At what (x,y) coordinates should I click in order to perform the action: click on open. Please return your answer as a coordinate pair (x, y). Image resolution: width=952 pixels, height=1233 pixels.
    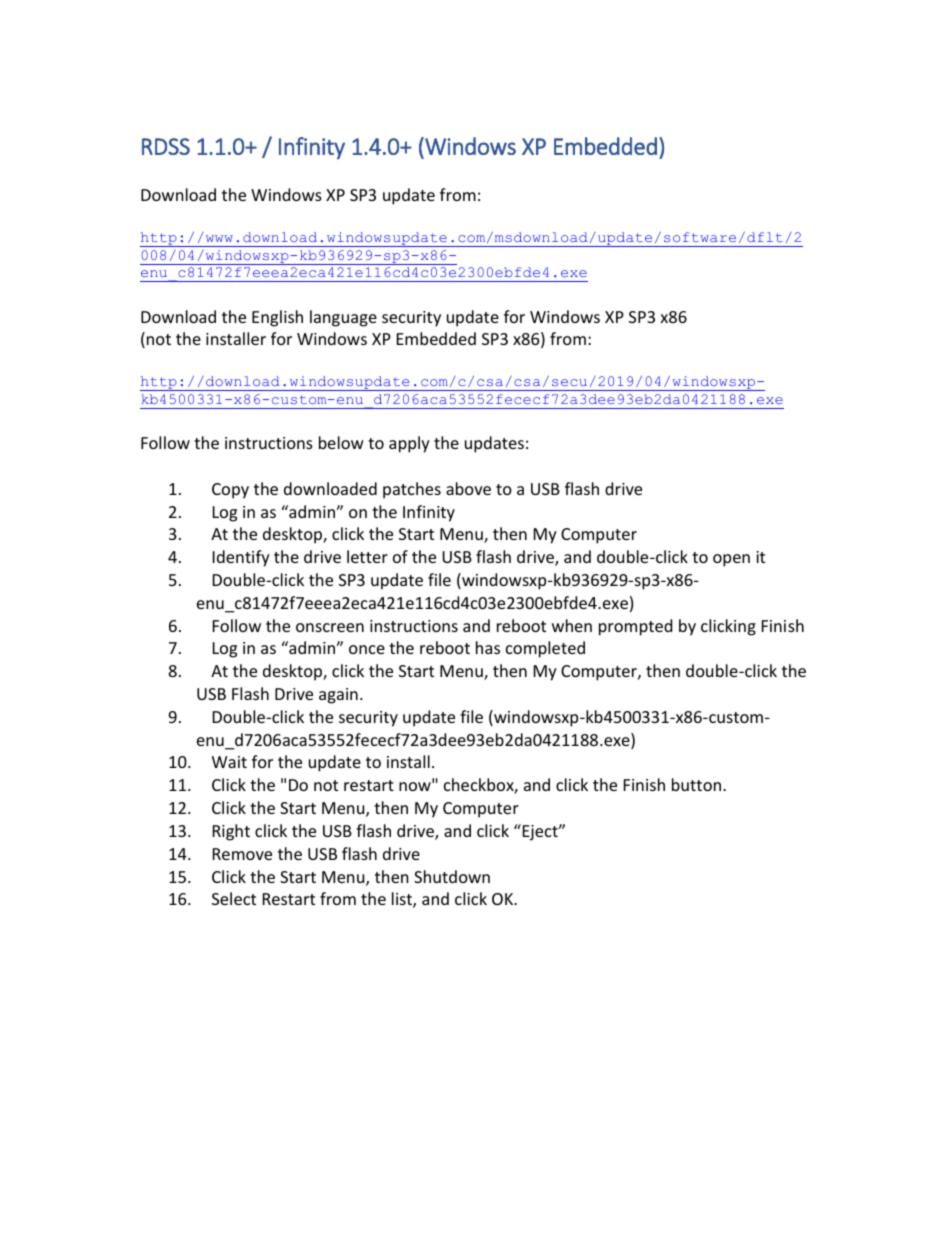
    Looking at the image, I should click on (731, 560).
